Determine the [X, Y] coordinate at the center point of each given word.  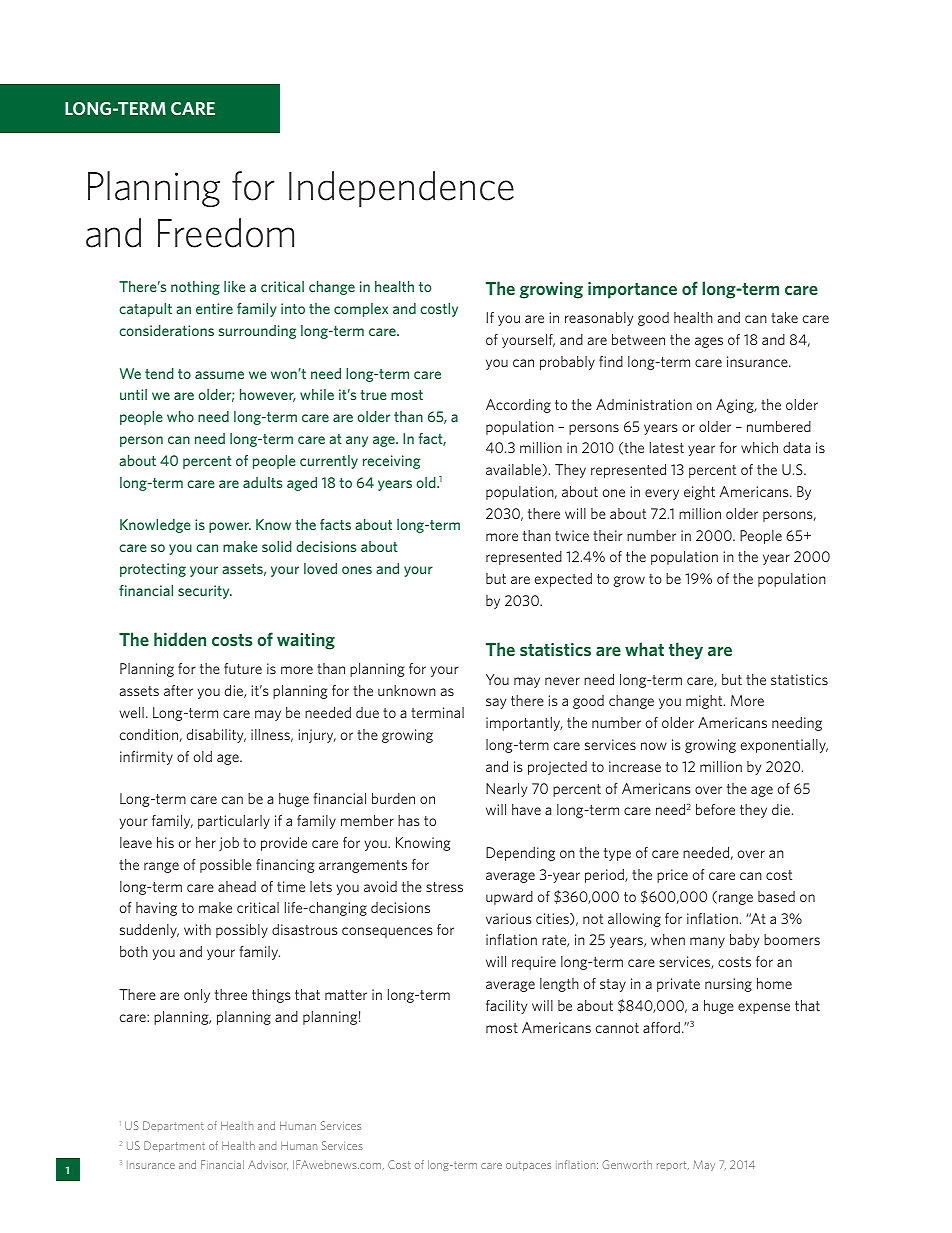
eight [699, 493]
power [230, 527]
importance [632, 290]
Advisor [268, 1165]
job [229, 844]
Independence [401, 189]
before [715, 809]
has [409, 820]
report [673, 1166]
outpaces [528, 1166]
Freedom [226, 233]
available [515, 470]
